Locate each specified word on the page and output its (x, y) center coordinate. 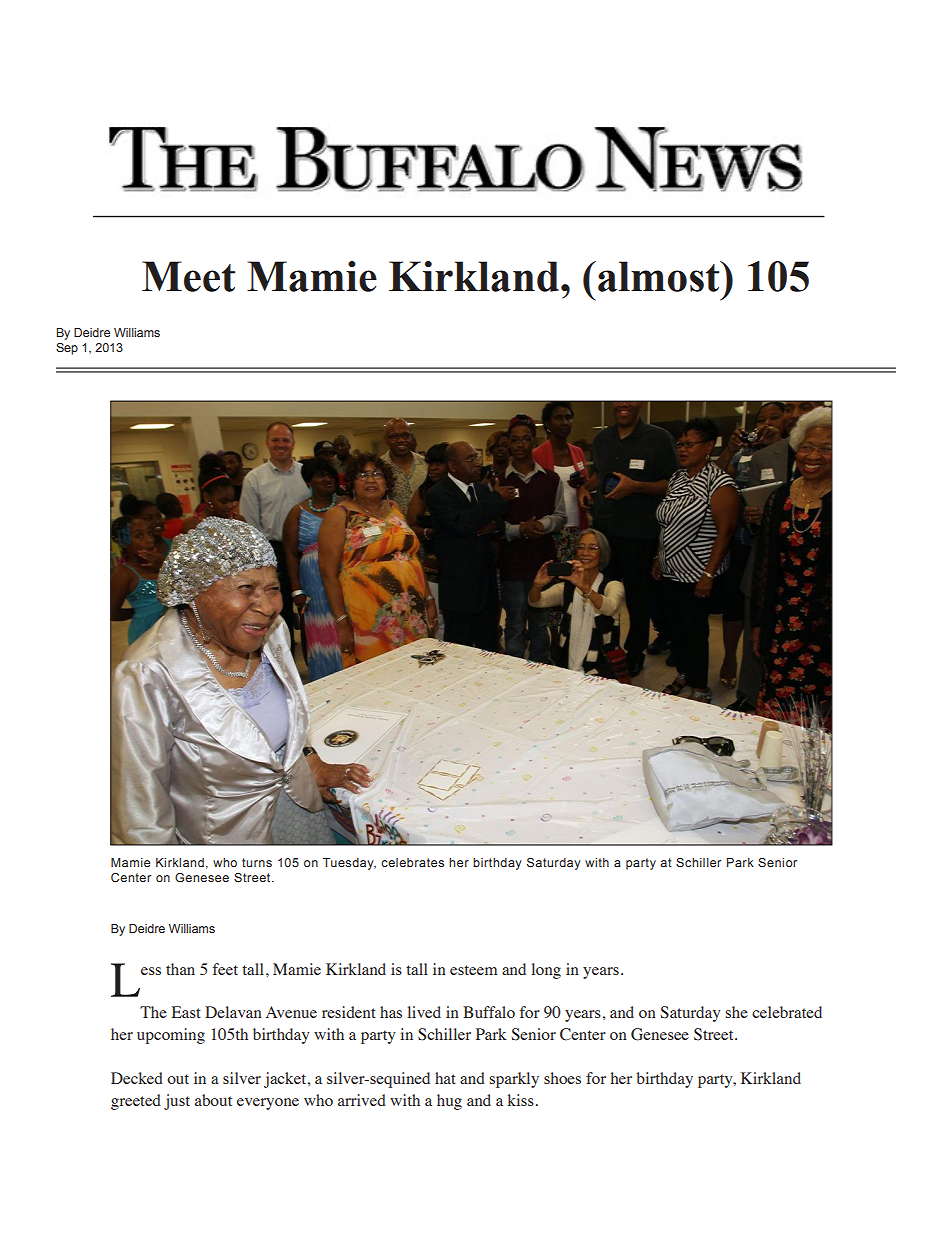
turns (257, 862)
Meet (188, 276)
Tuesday (349, 864)
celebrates (412, 862)
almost (660, 276)
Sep (67, 349)
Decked (137, 1078)
